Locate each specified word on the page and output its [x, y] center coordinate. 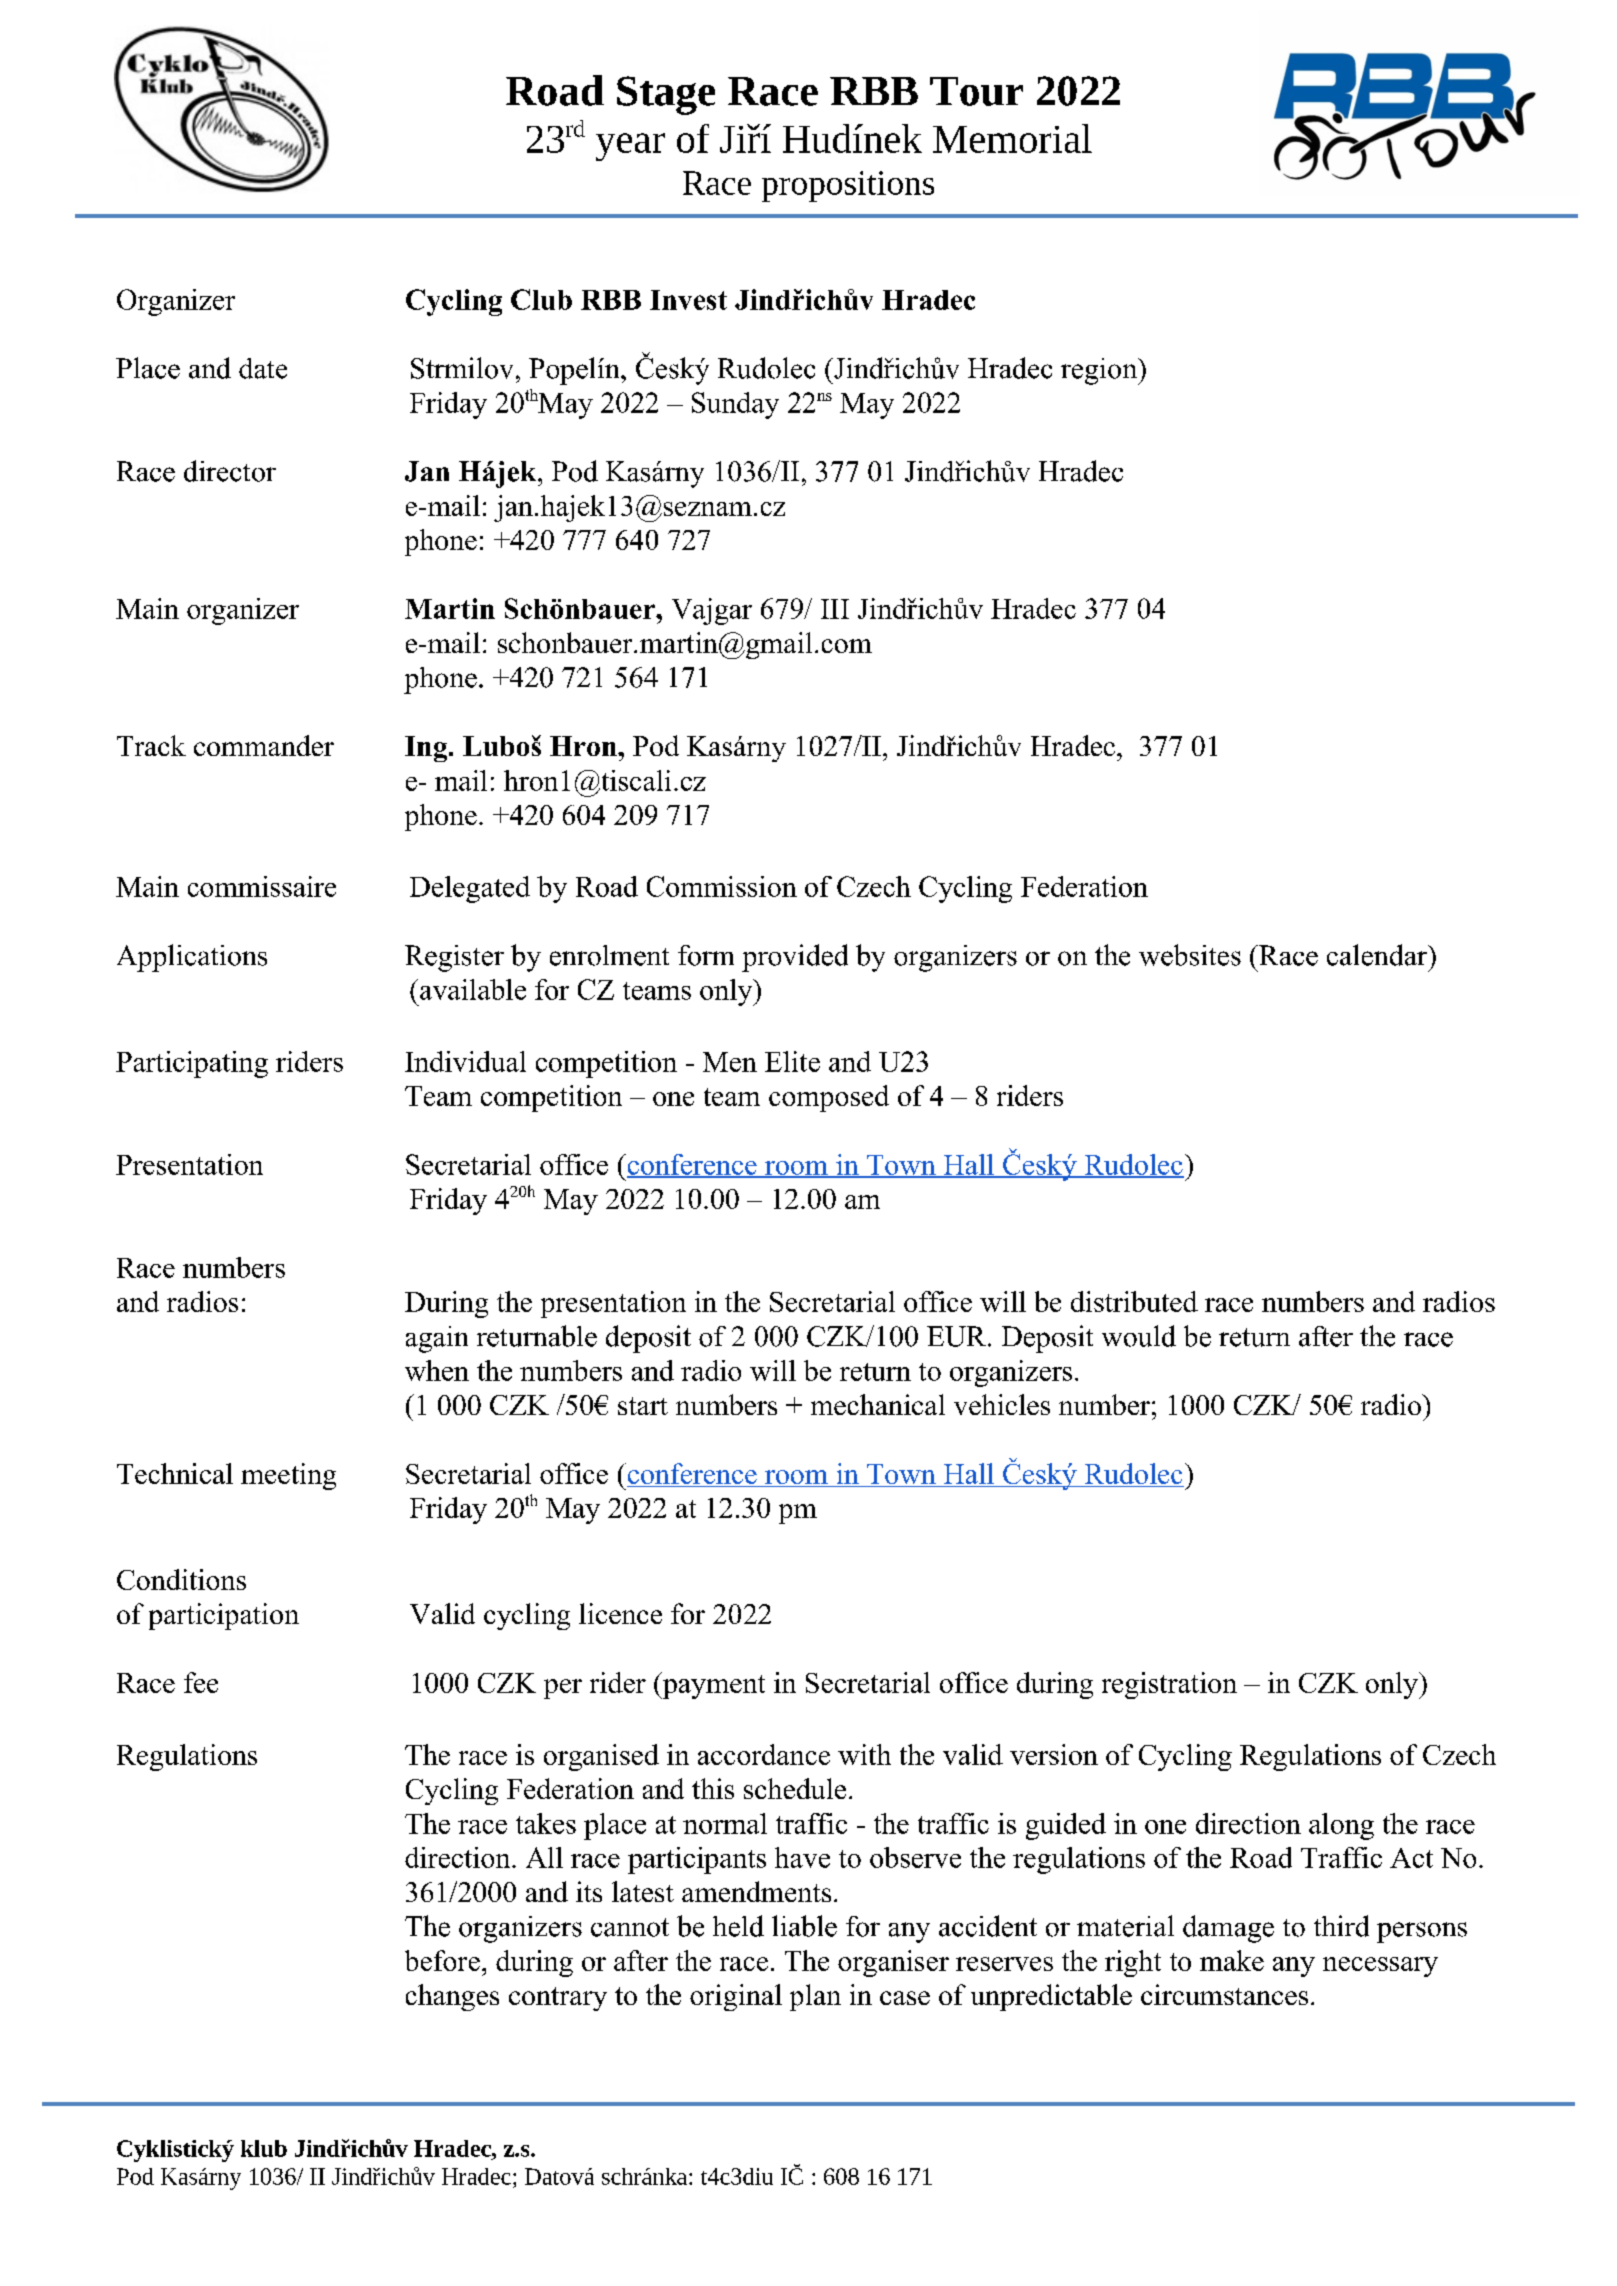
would [1139, 1336]
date [263, 368]
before [442, 1960]
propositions [848, 186]
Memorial [1012, 138]
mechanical [878, 1404]
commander [264, 745]
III [835, 609]
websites [1190, 955]
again [437, 1339]
